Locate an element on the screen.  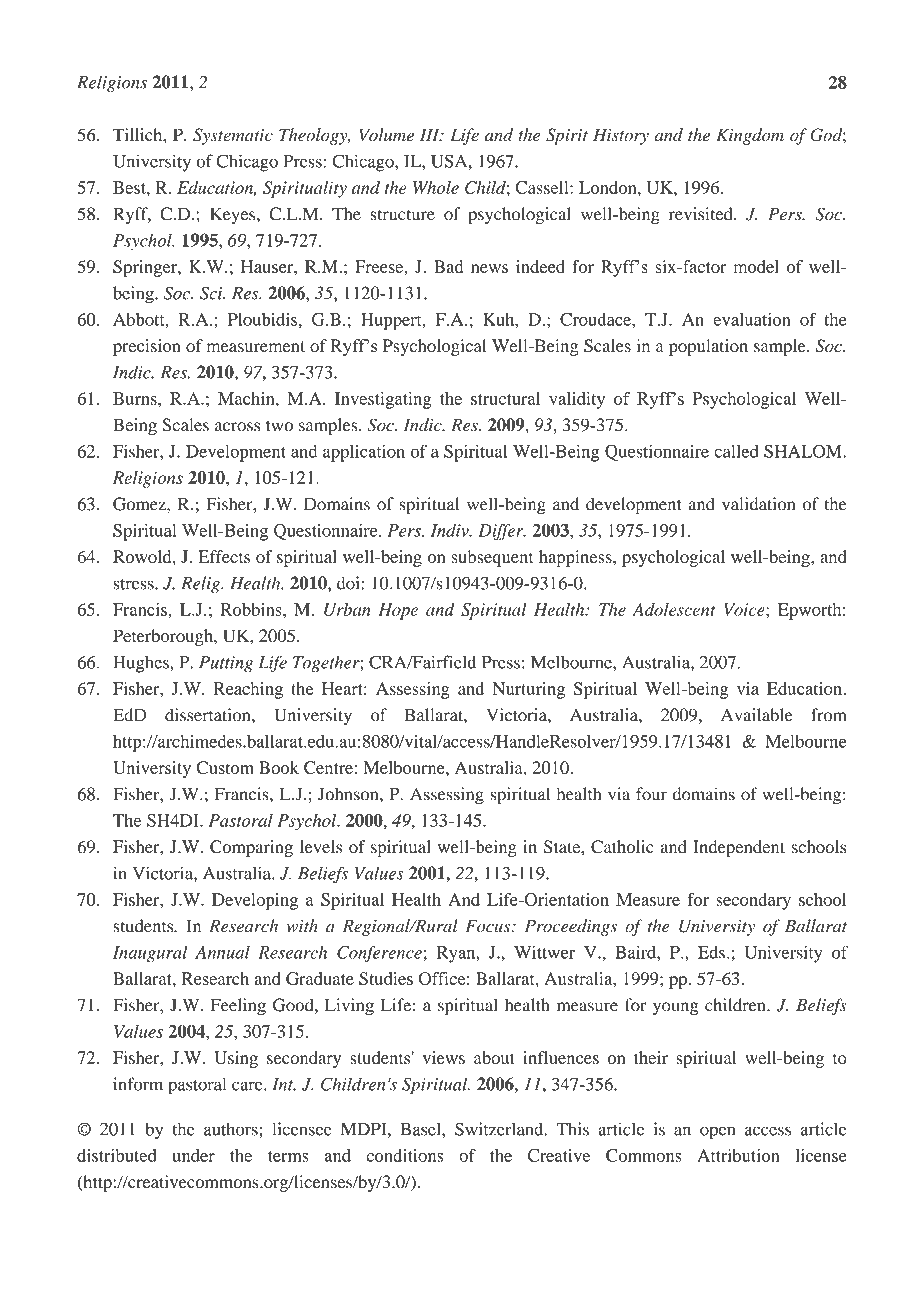
Basel is located at coordinates (422, 1129).
